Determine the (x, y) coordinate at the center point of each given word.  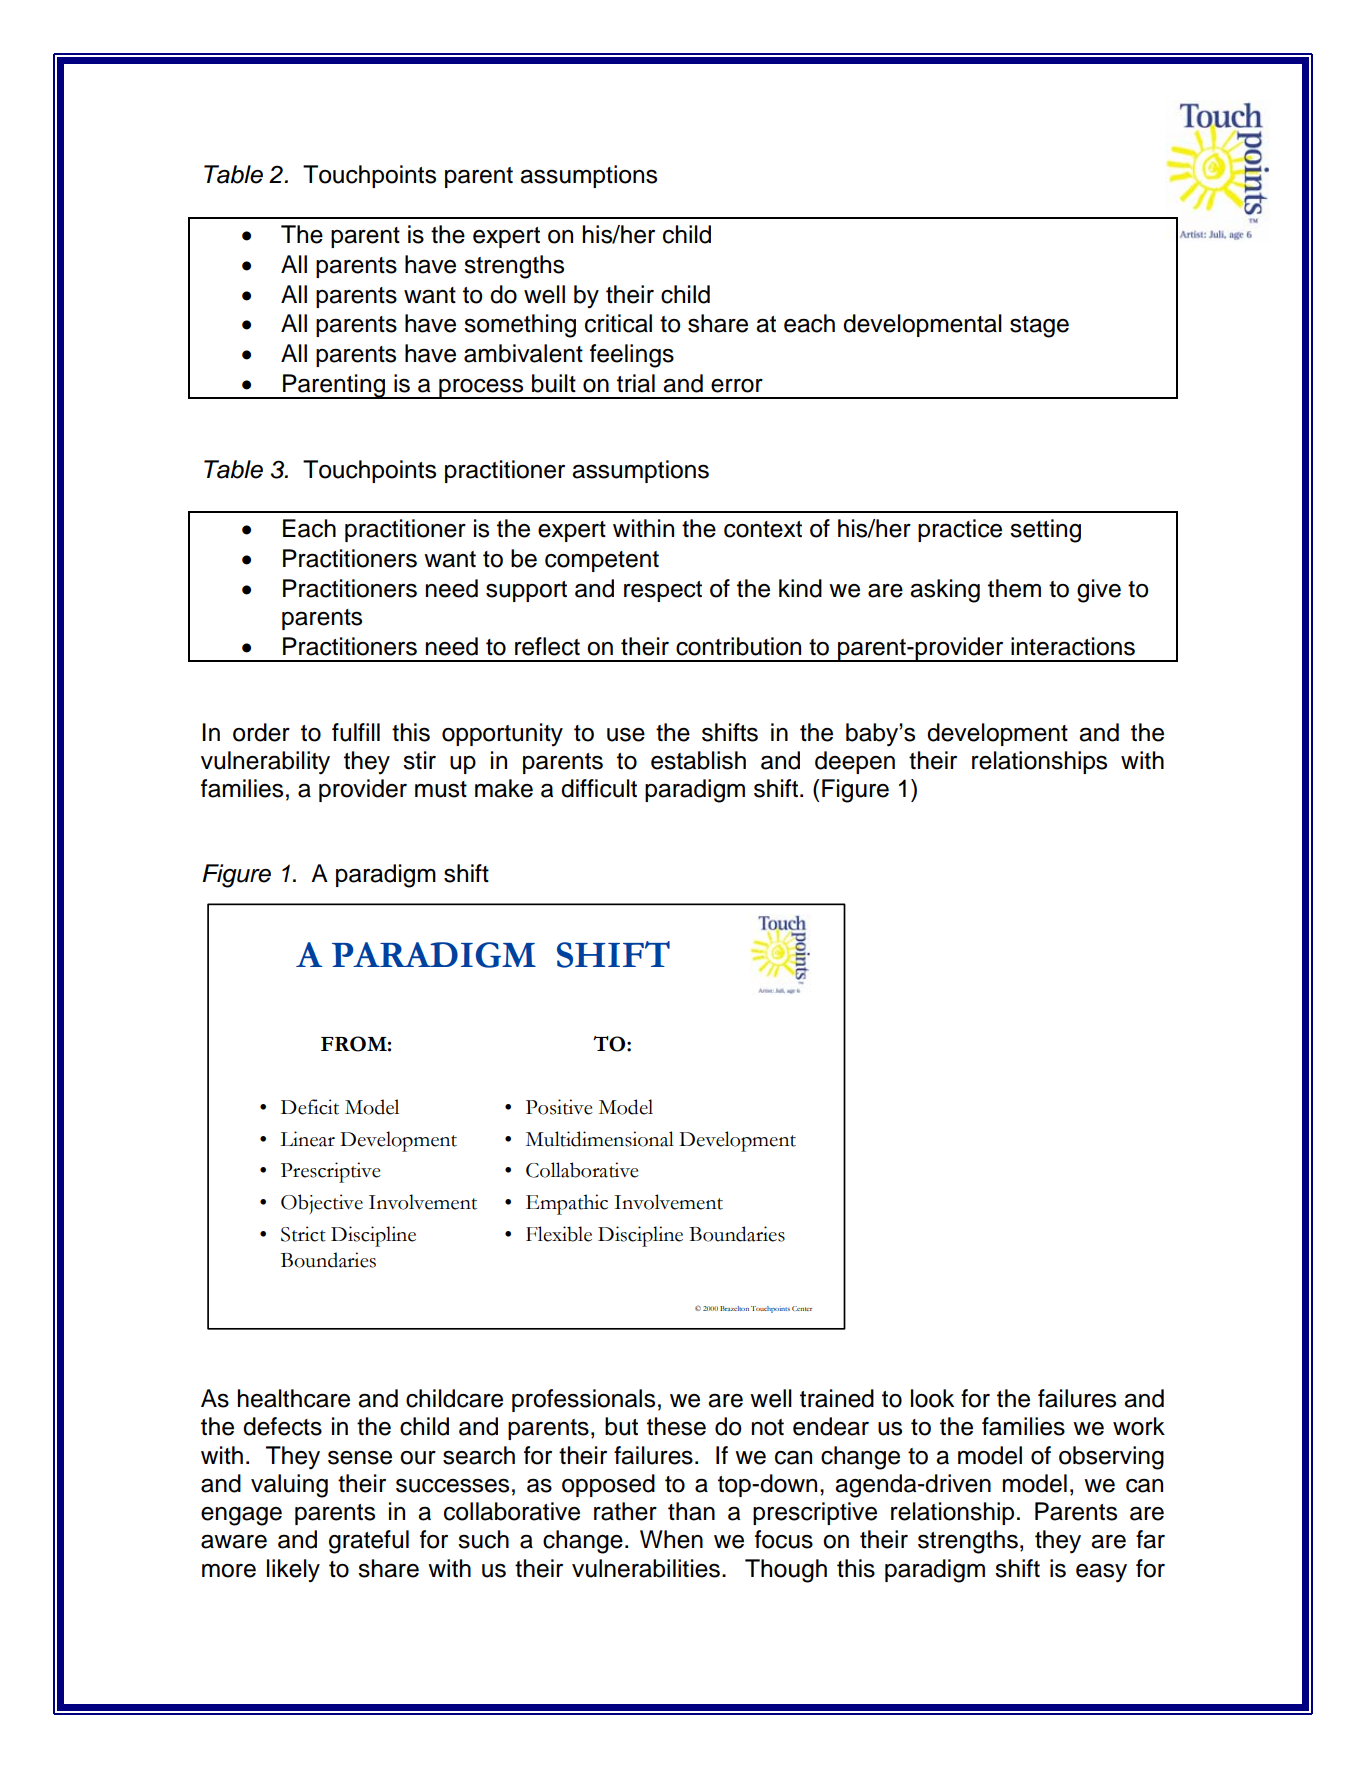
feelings (632, 356)
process (481, 388)
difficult (599, 788)
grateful (369, 1542)
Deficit (310, 1107)
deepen (855, 762)
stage (1039, 327)
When (671, 1539)
